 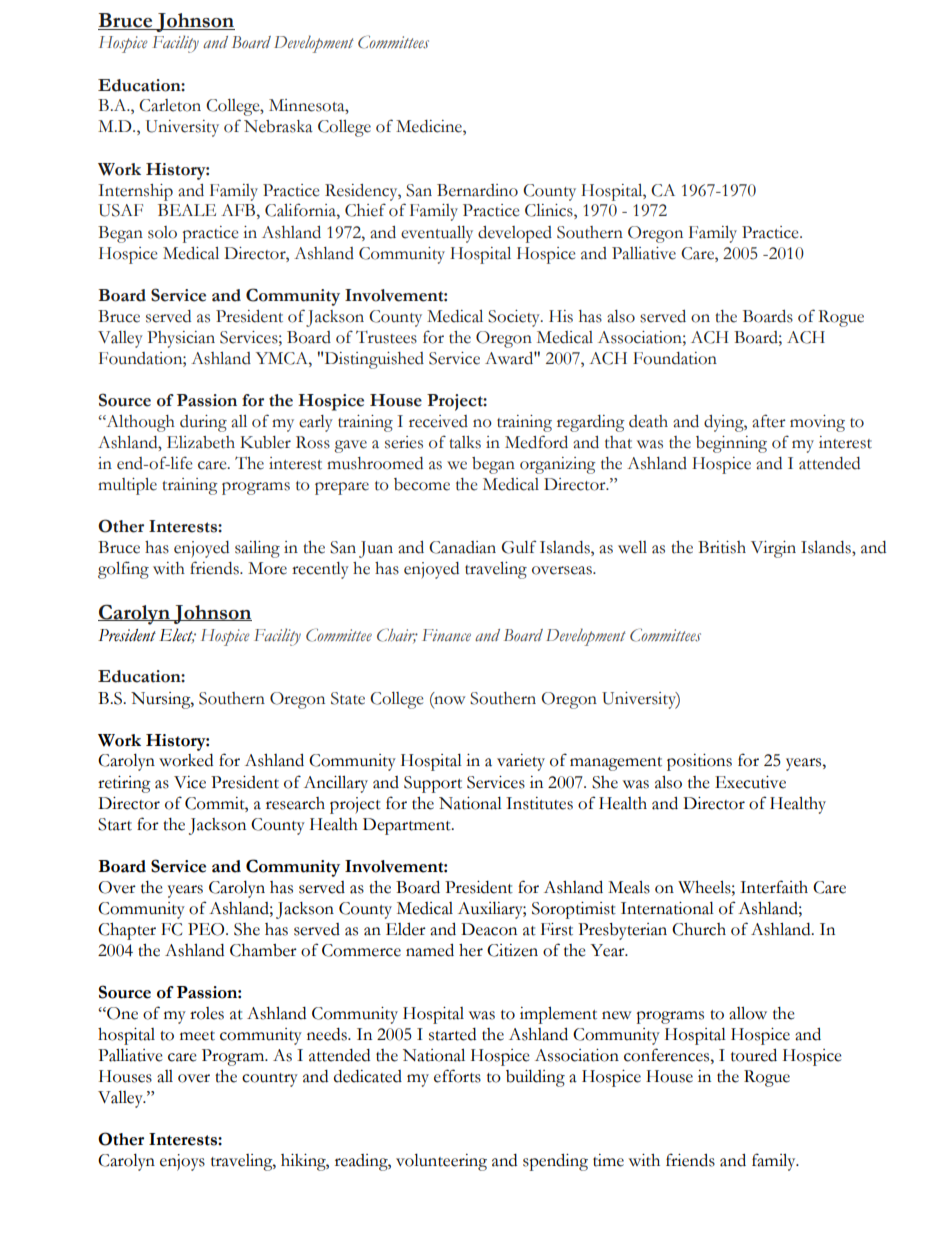 What do you see at coordinates (722, 547) in the screenshot?
I see `British` at bounding box center [722, 547].
